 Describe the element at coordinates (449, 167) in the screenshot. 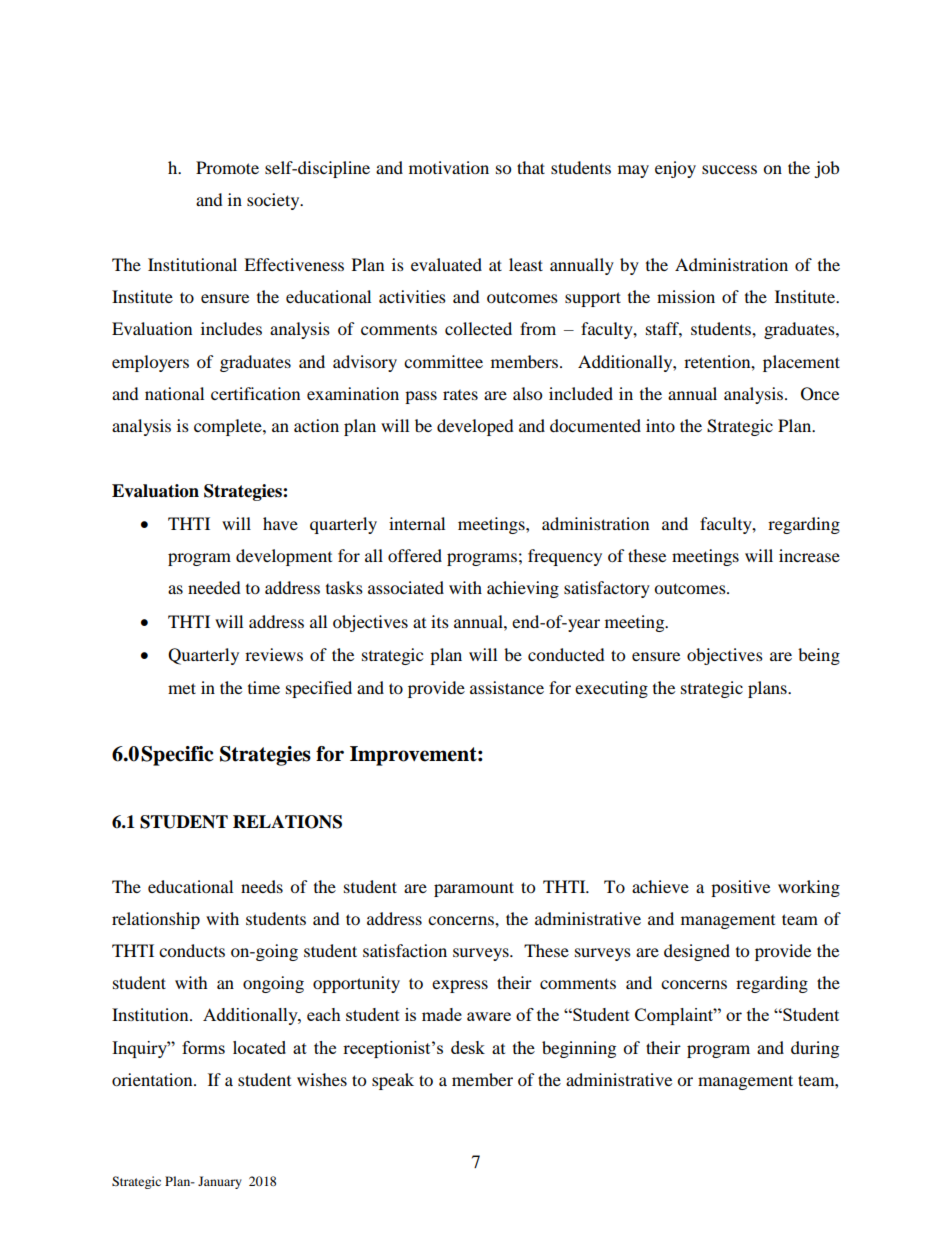

I see `motivation` at that location.
